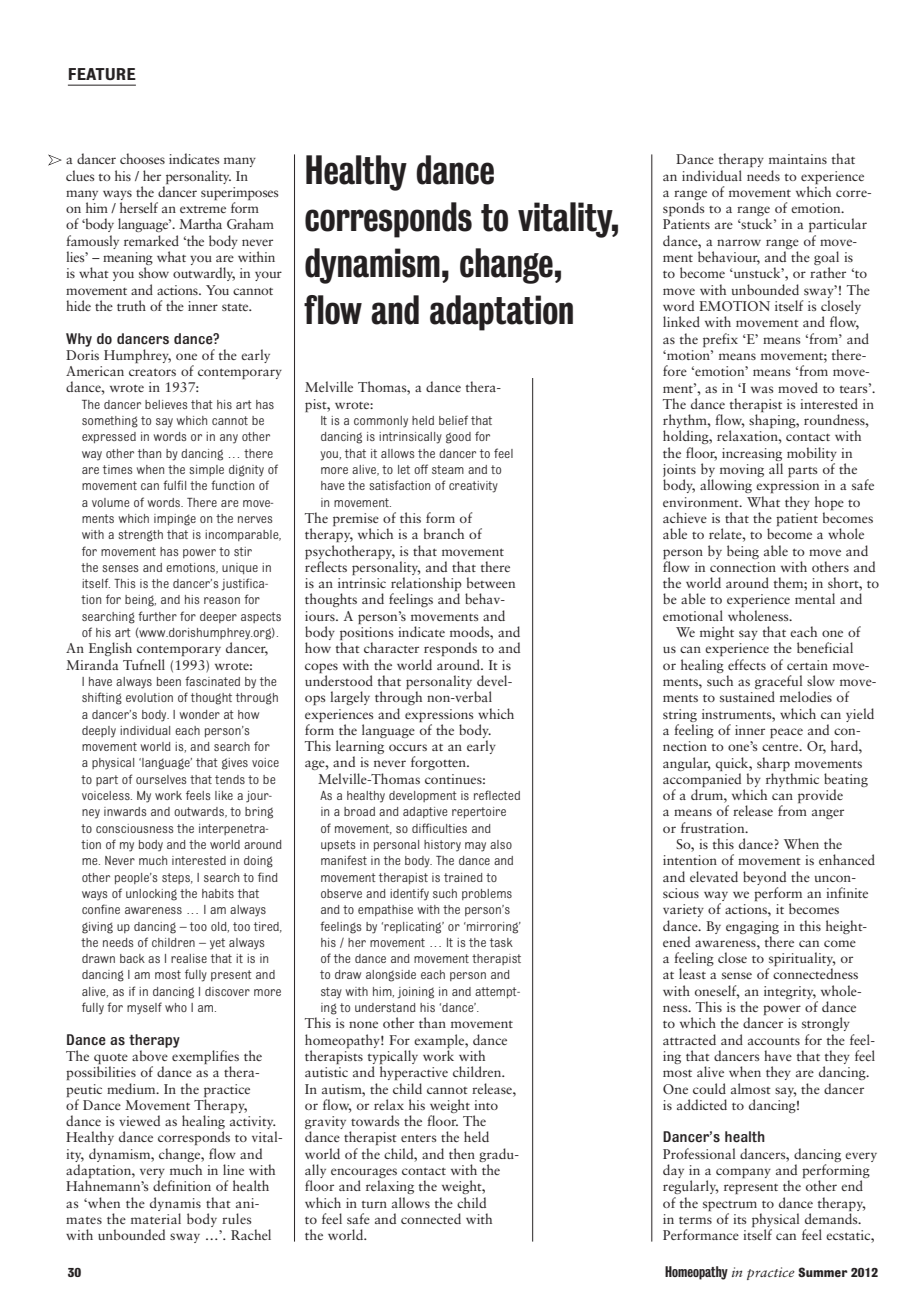  Describe the element at coordinates (250, 223) in the image. I see `Graham` at that location.
